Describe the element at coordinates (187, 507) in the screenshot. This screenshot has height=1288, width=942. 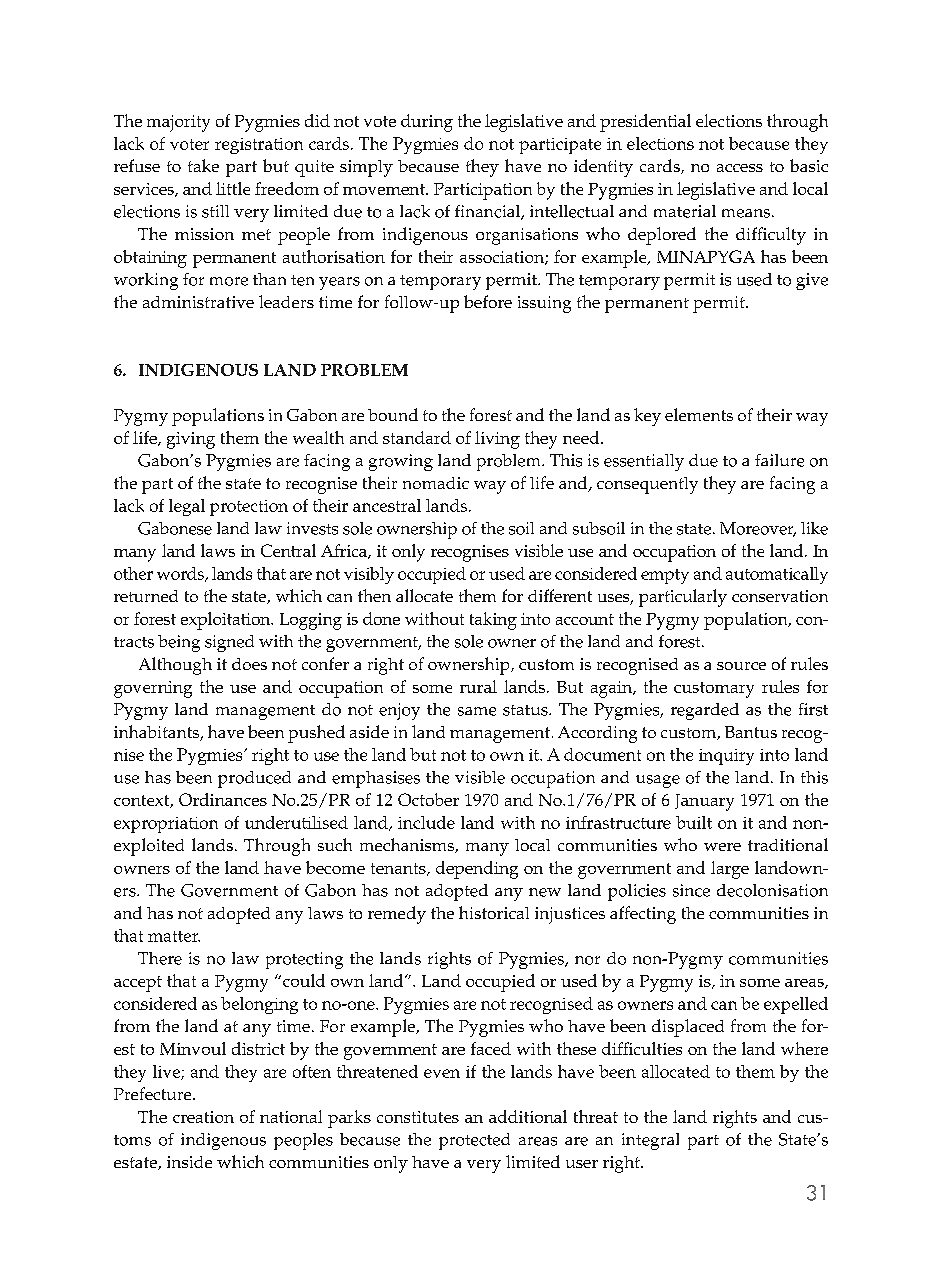
I see `legal` at that location.
